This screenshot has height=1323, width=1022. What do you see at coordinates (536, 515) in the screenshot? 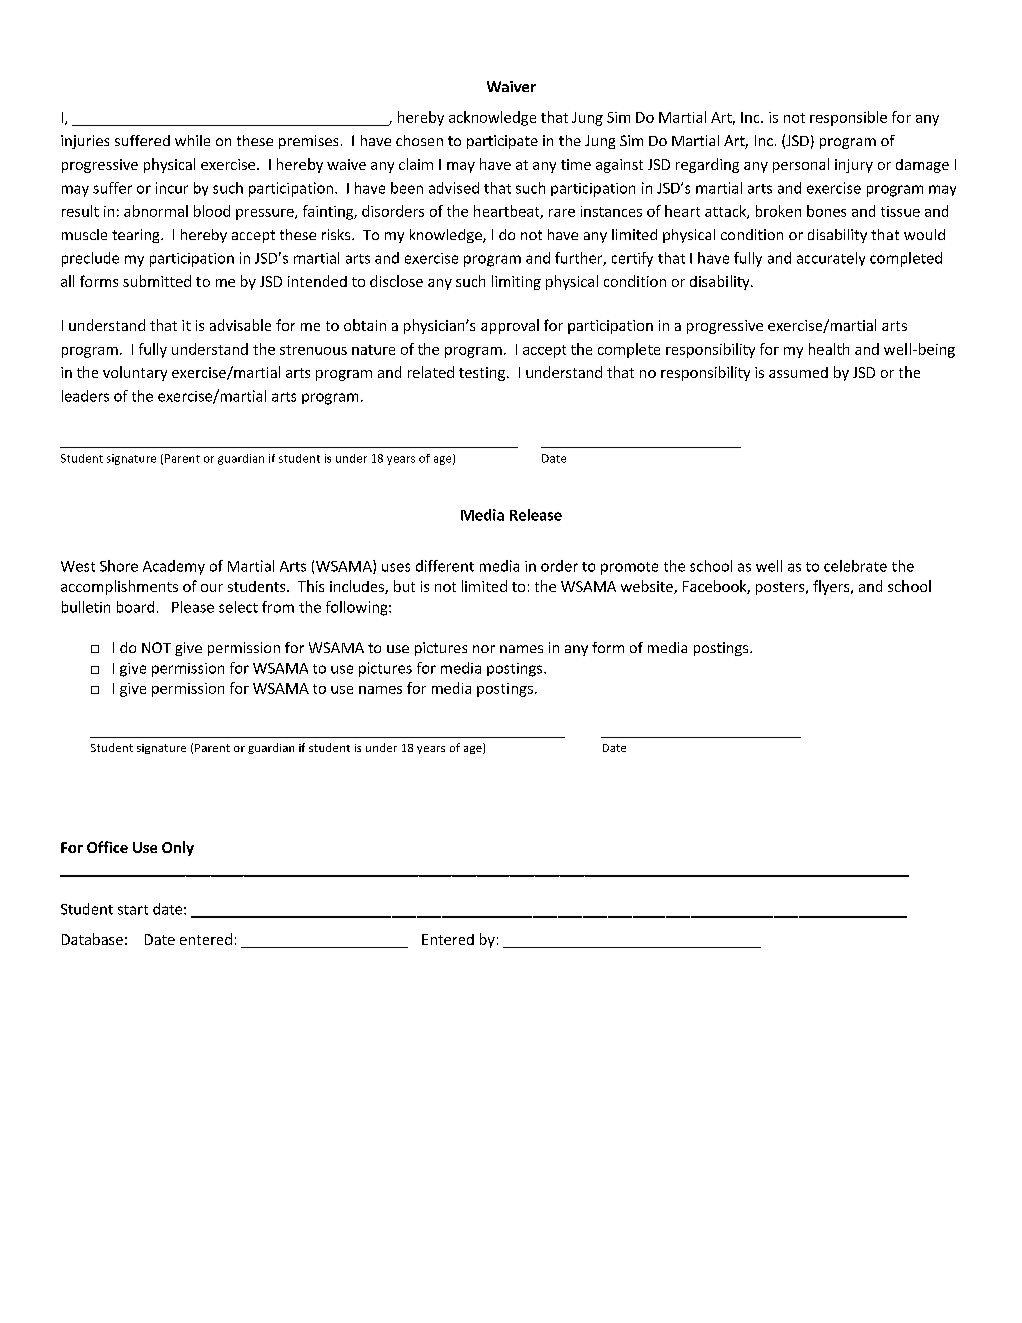
I see `Release` at bounding box center [536, 515].
